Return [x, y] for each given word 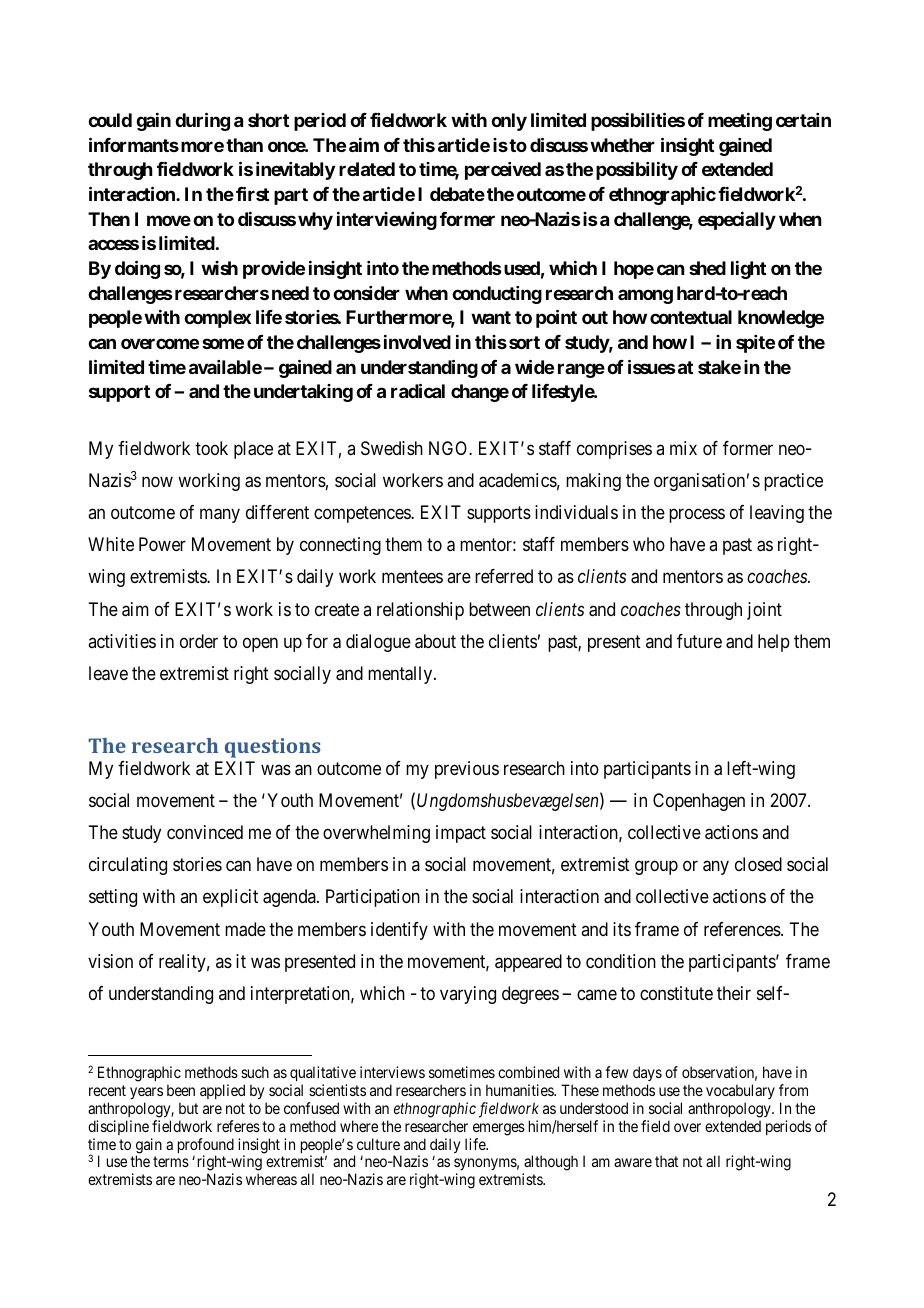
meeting [740, 122]
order [199, 641]
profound [206, 1147]
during [202, 121]
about [435, 641]
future [699, 641]
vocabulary [740, 1091]
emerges [499, 1129]
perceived [503, 171]
